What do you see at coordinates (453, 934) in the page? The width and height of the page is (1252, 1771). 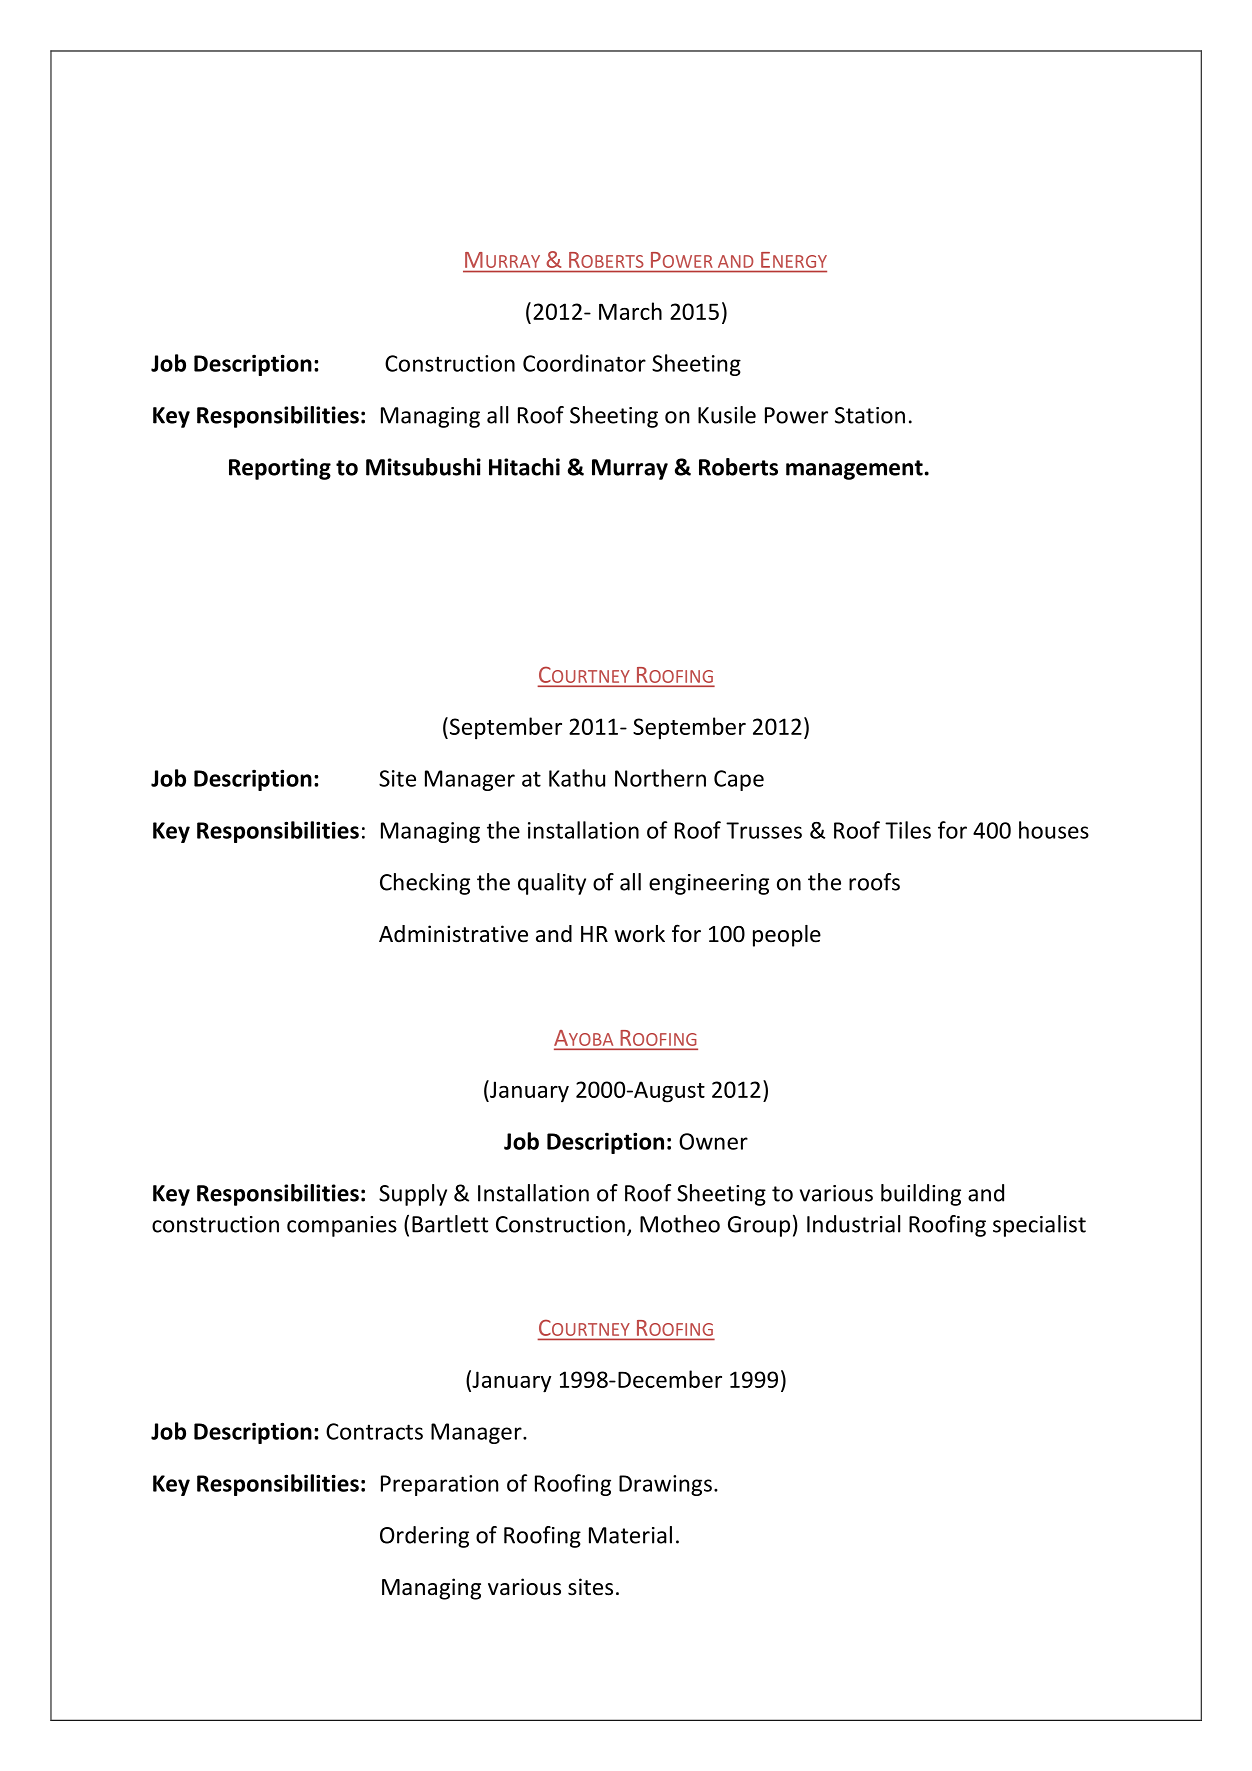 I see `Administrative` at bounding box center [453, 934].
